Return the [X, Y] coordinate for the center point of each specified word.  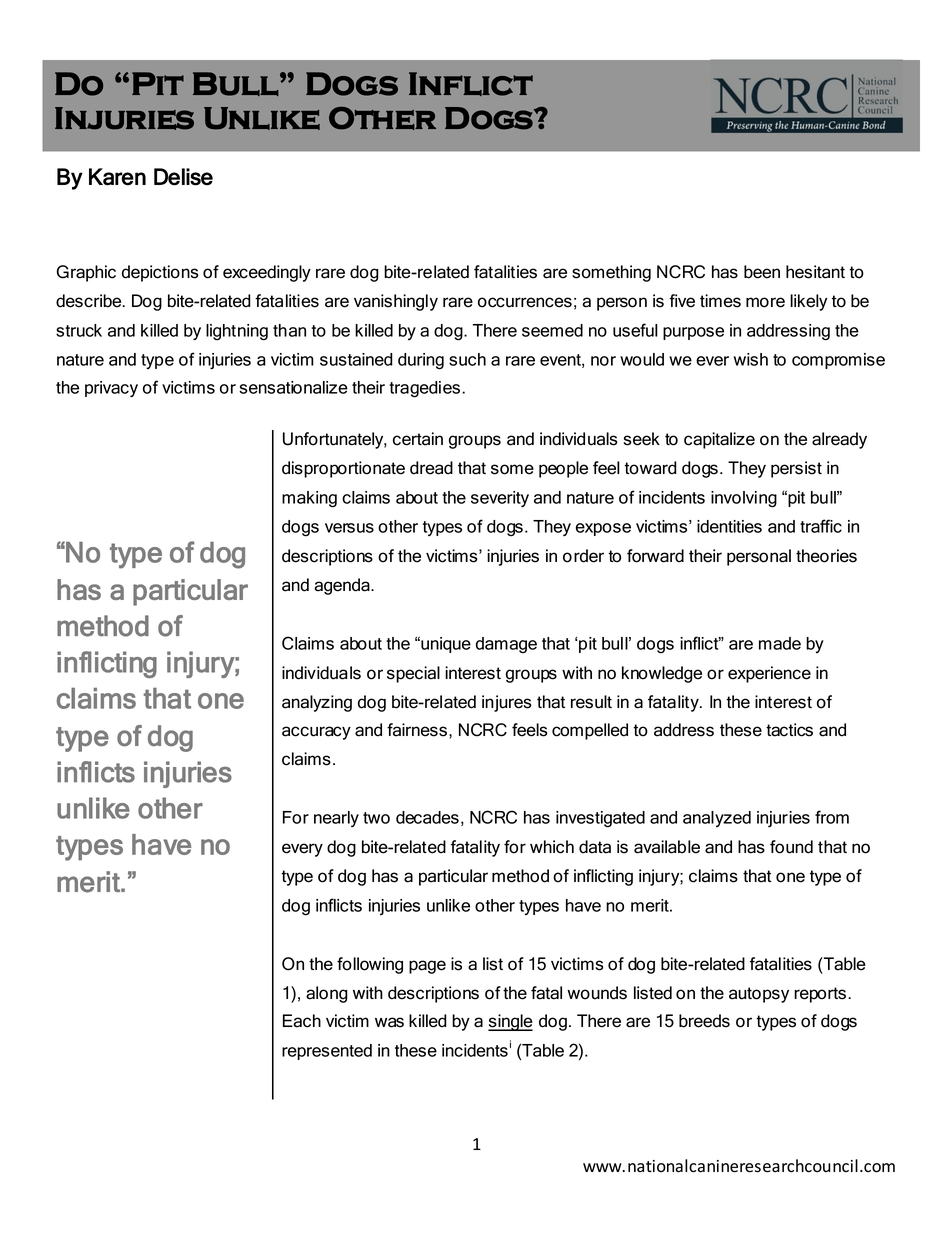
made [780, 643]
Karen [117, 177]
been [762, 272]
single [510, 1022]
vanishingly [396, 302]
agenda [343, 586]
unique [445, 645]
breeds [704, 1021]
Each [302, 1021]
